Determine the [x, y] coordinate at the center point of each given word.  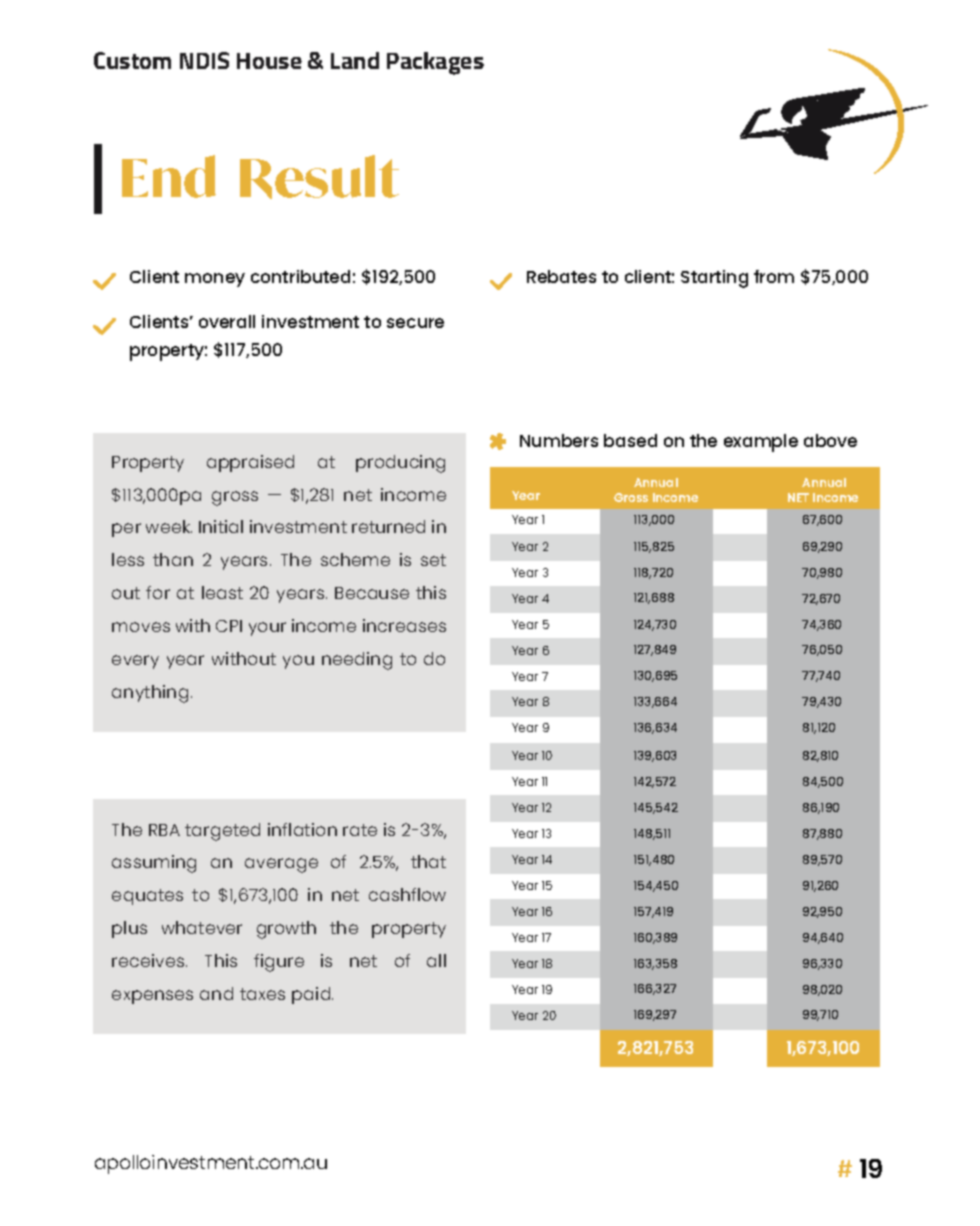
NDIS [204, 60]
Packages [435, 63]
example [761, 443]
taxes [262, 994]
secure [415, 323]
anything [150, 694]
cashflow [407, 894]
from [774, 276]
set [433, 560]
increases [404, 625]
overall [227, 321]
